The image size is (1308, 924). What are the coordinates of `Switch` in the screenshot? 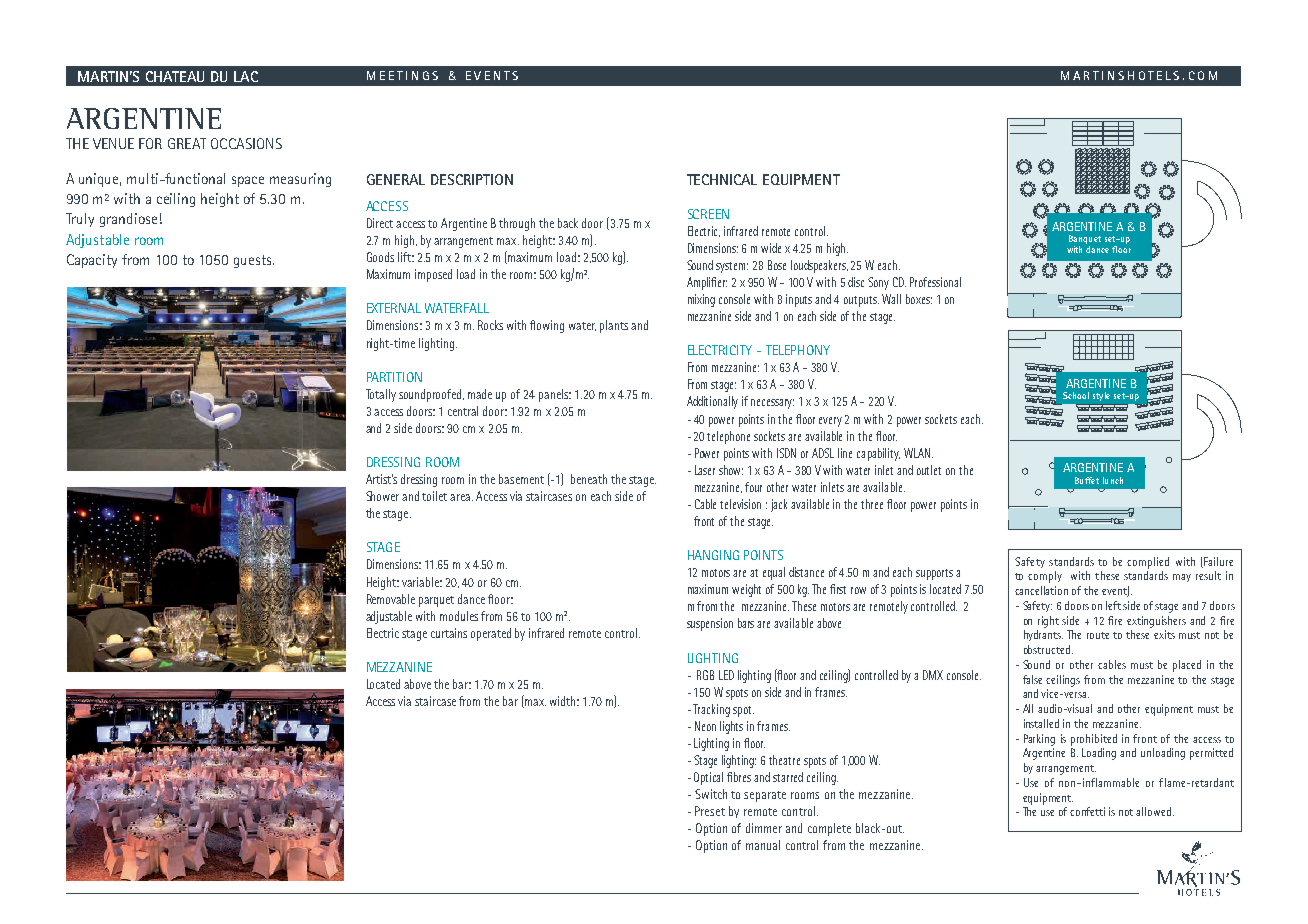 It's located at (711, 794).
